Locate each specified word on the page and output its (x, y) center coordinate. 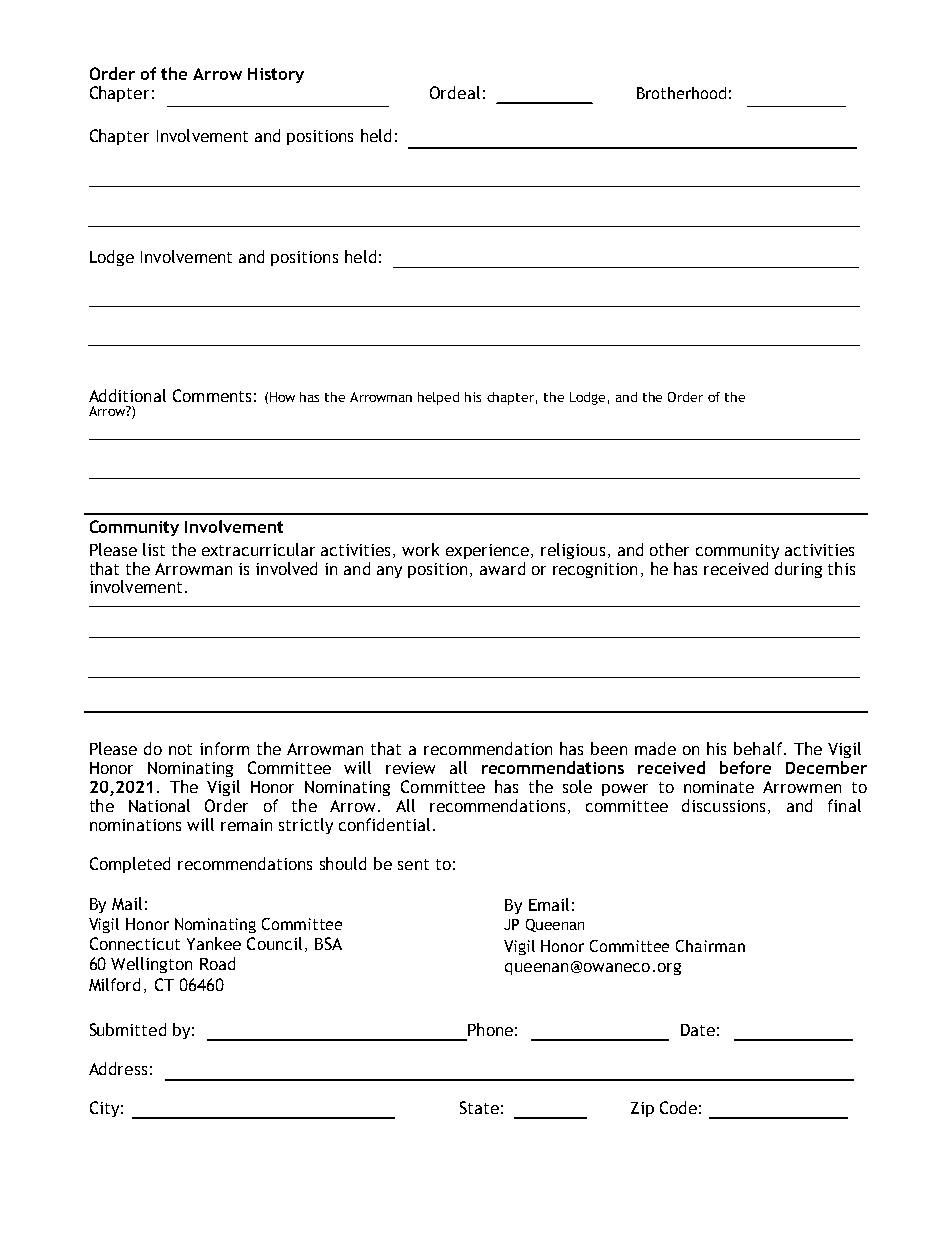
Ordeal (455, 92)
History (276, 75)
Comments (212, 395)
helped (438, 398)
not (180, 749)
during (798, 570)
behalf (759, 748)
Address (118, 1068)
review (410, 768)
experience (489, 551)
